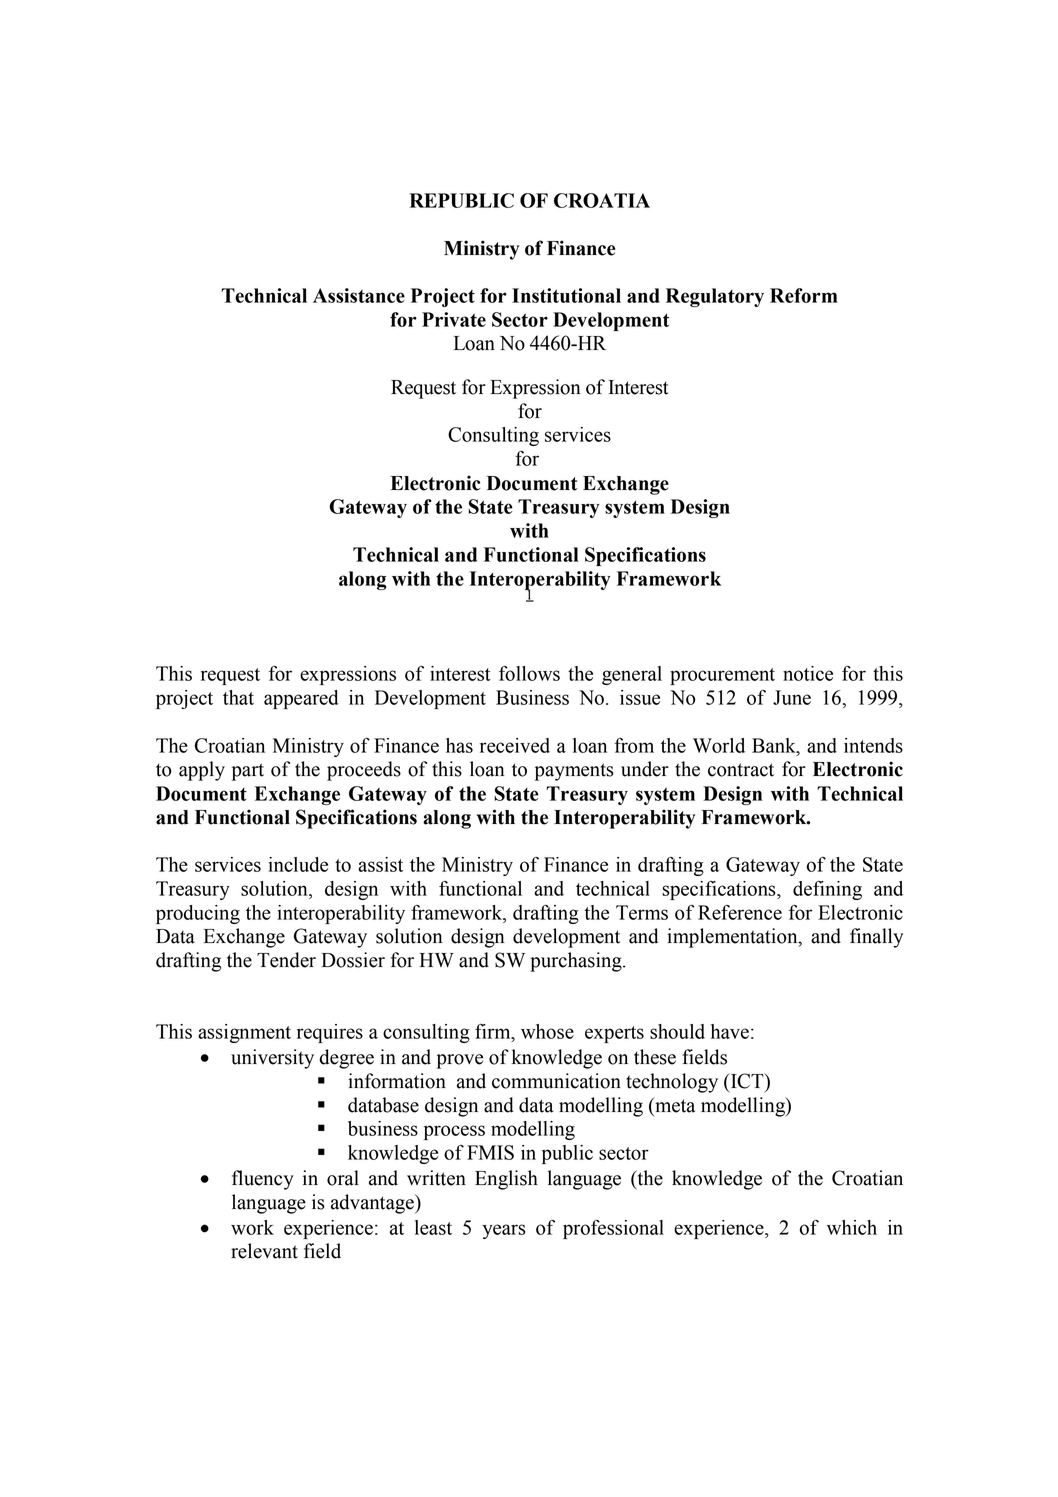 The width and height of the image is (1058, 1497). What do you see at coordinates (286, 960) in the image?
I see `Tender` at bounding box center [286, 960].
